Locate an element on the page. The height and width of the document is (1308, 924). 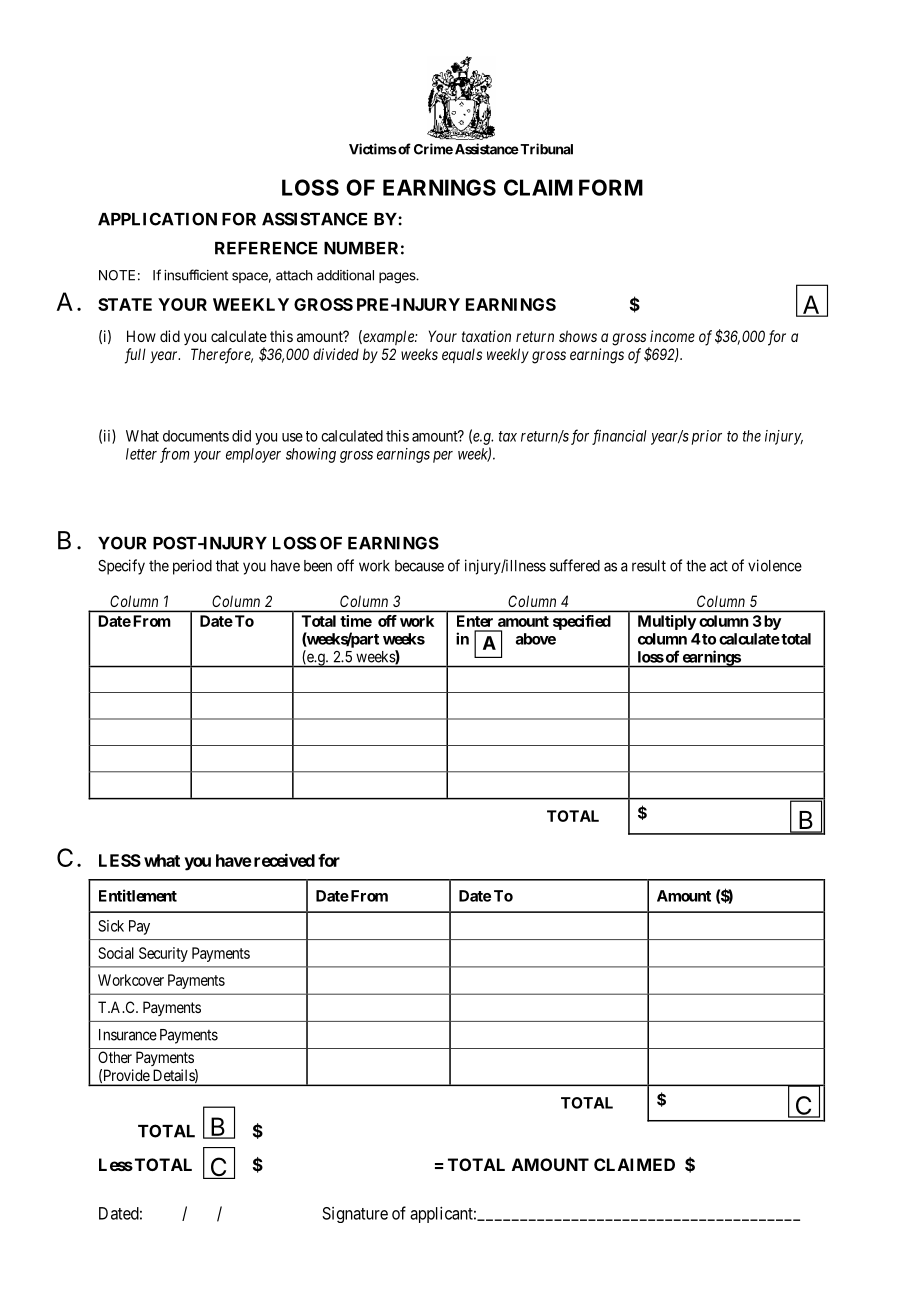
period is located at coordinates (192, 567).
